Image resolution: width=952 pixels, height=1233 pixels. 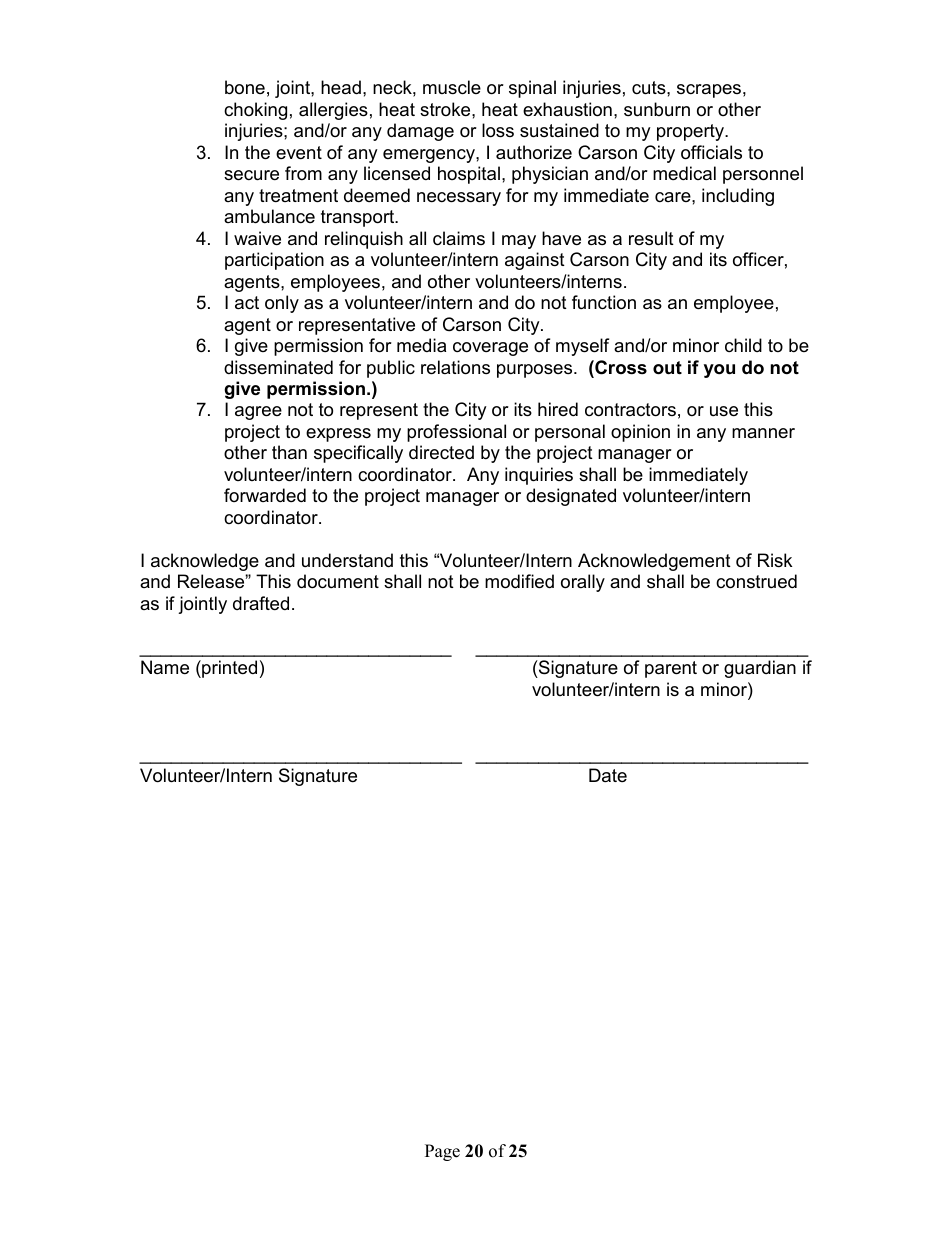 What do you see at coordinates (261, 603) in the image?
I see `drafted` at bounding box center [261, 603].
